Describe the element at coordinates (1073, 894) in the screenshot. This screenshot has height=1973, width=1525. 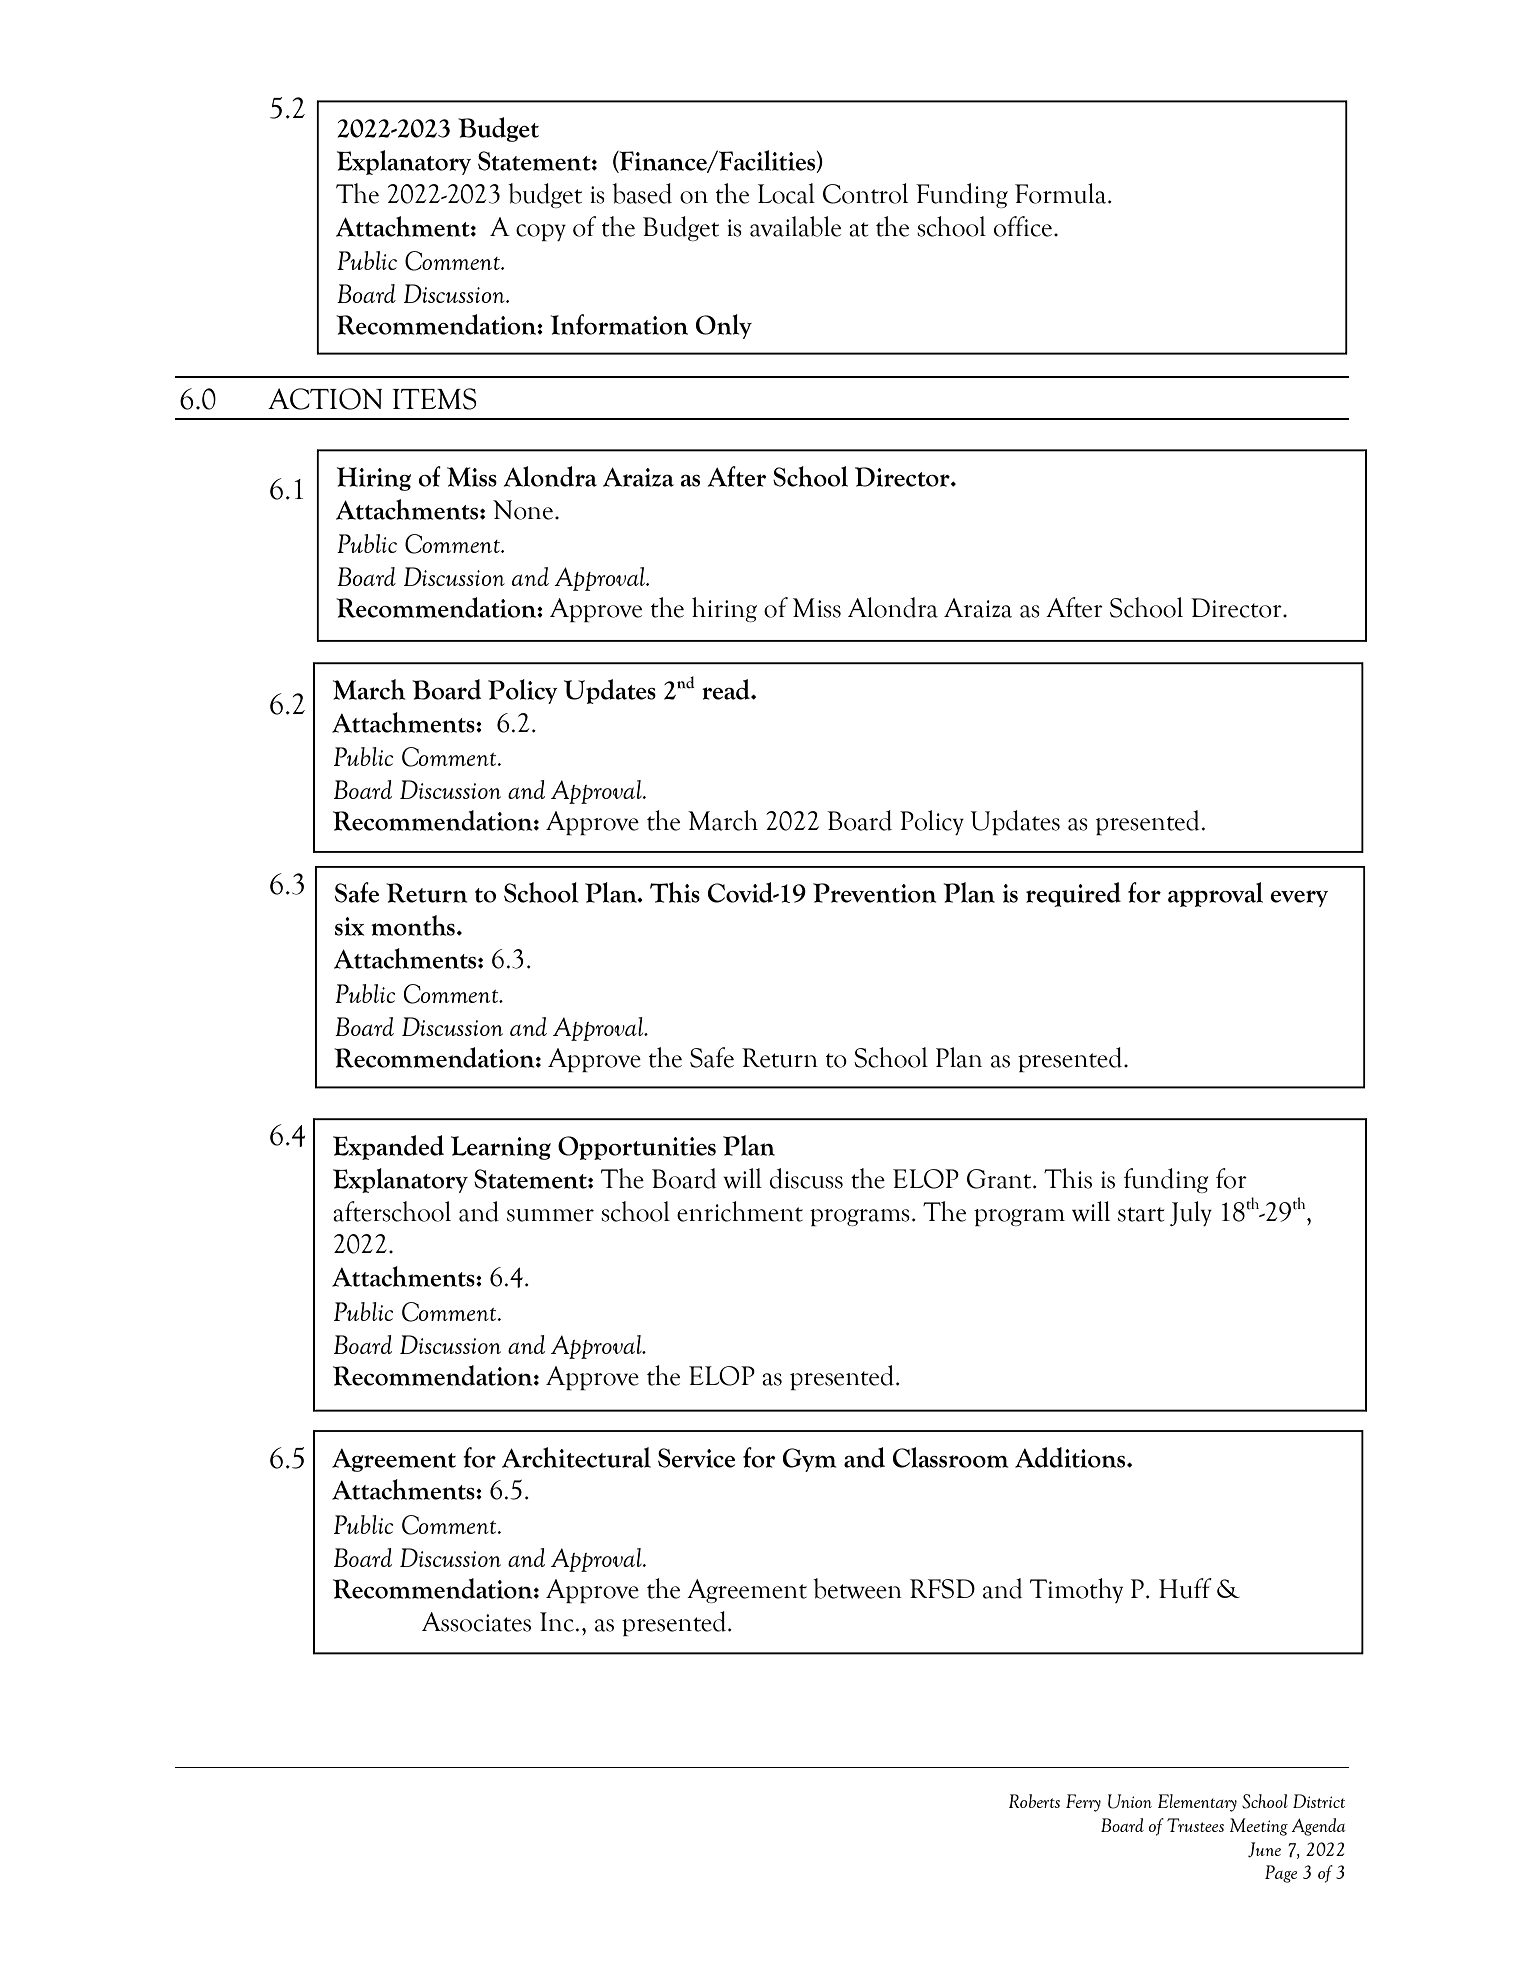
I see `required` at that location.
